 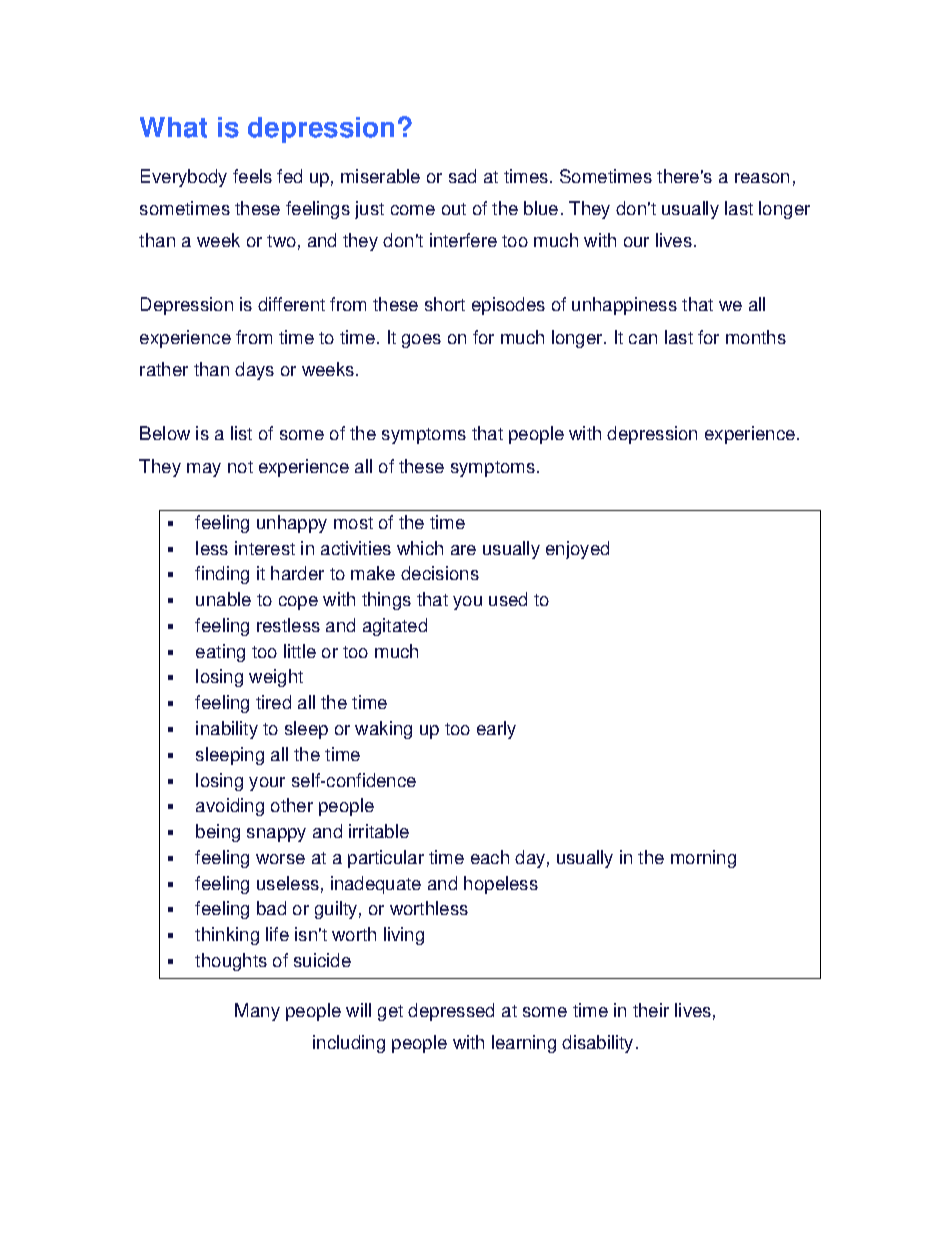 I want to click on Many, so click(x=257, y=1012).
